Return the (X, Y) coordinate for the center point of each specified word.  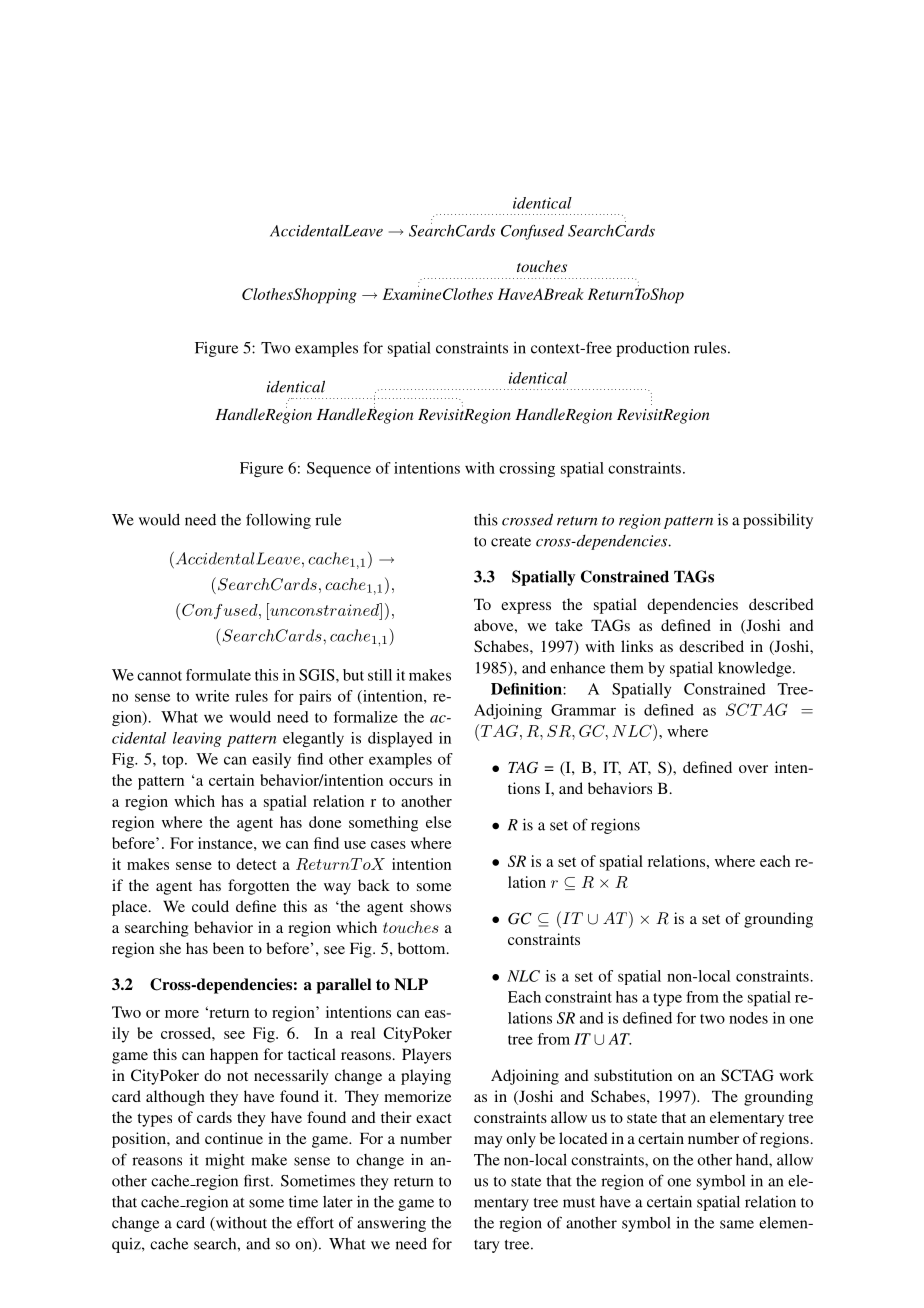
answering (391, 1224)
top (174, 761)
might (225, 1161)
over (753, 769)
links (637, 646)
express (526, 608)
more (182, 1014)
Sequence (339, 469)
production (652, 349)
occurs (411, 782)
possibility (778, 521)
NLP (411, 984)
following (278, 521)
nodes (748, 1018)
